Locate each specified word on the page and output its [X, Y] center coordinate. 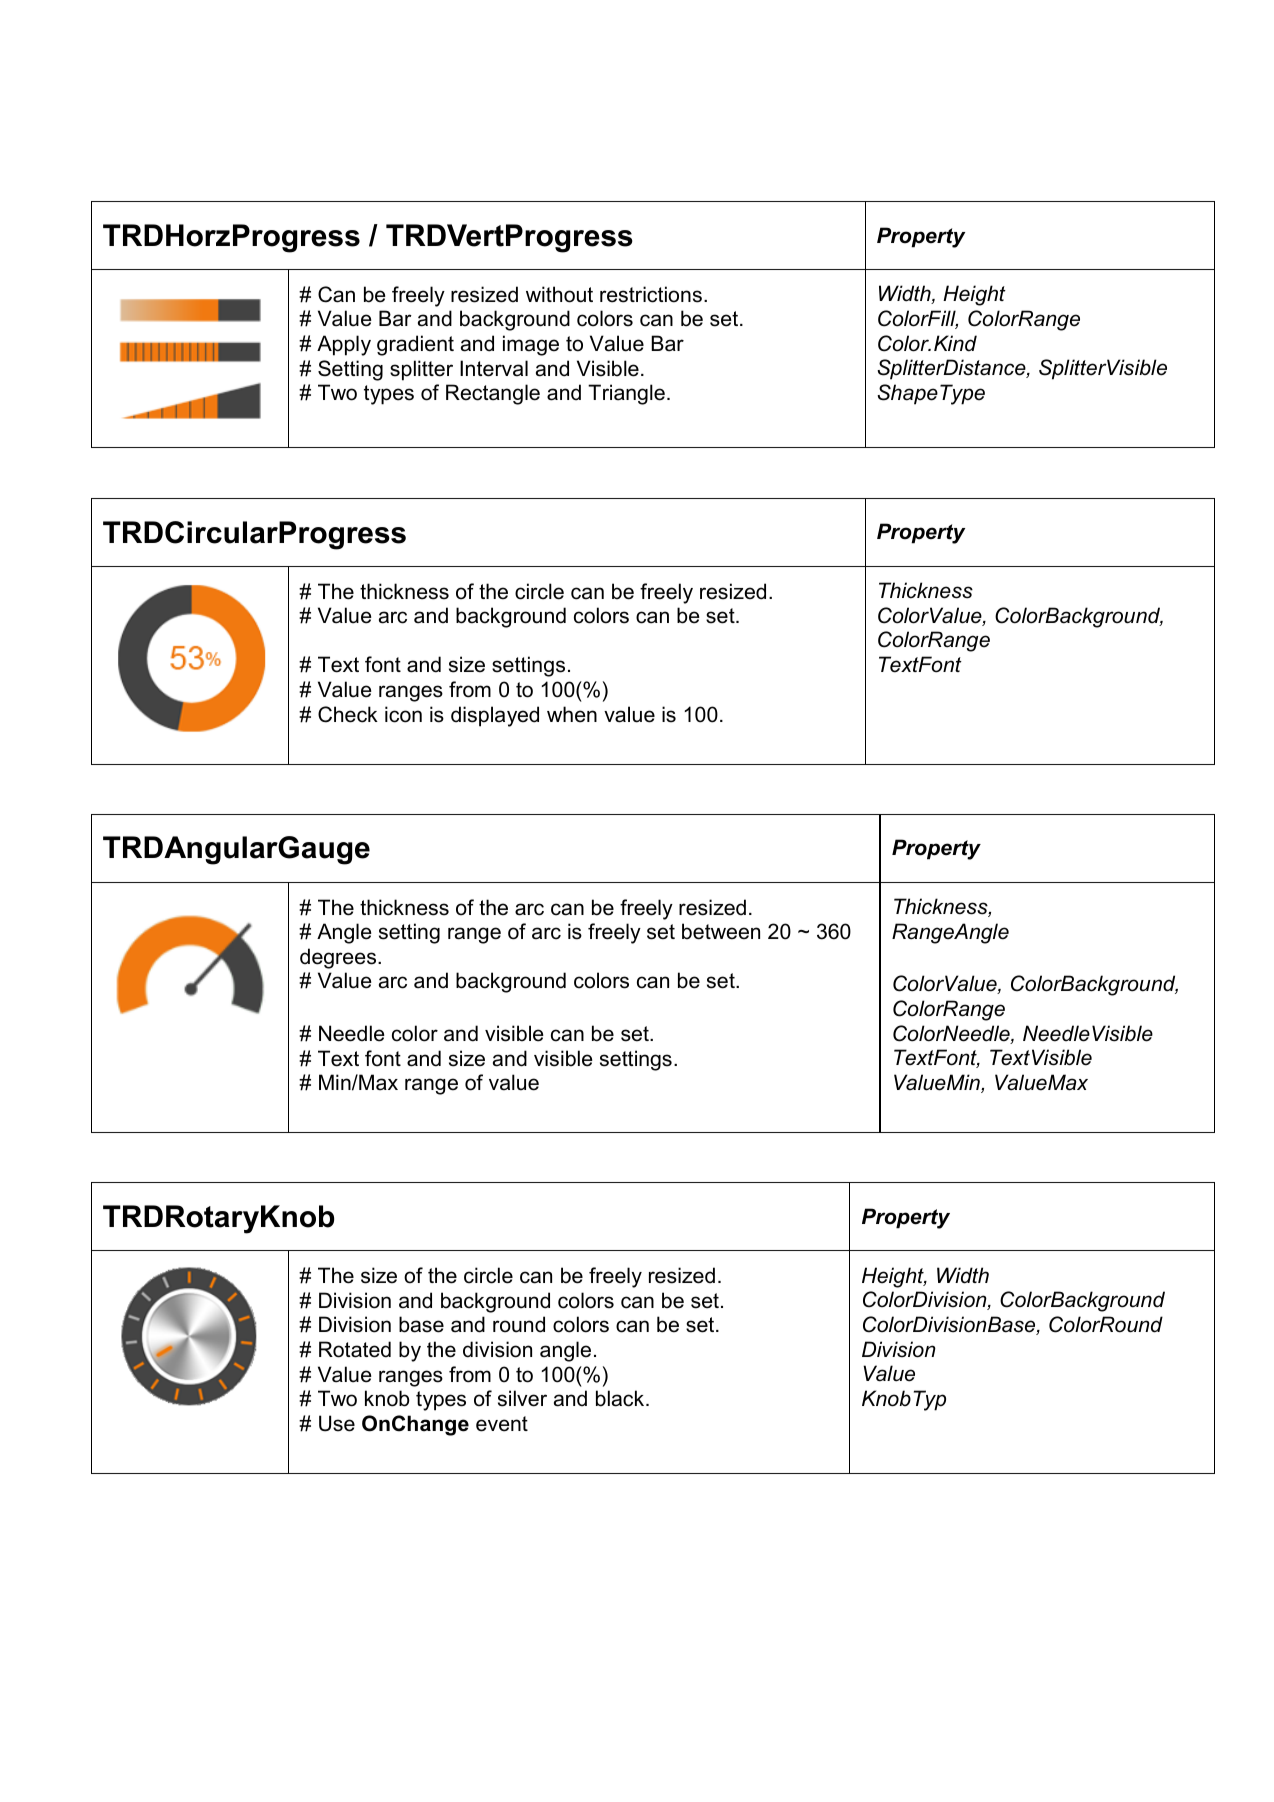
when [572, 714]
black [621, 1398]
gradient [415, 345]
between [721, 931]
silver [522, 1398]
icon [403, 714]
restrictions [651, 294]
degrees [339, 958]
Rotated [355, 1349]
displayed [495, 716]
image [531, 345]
